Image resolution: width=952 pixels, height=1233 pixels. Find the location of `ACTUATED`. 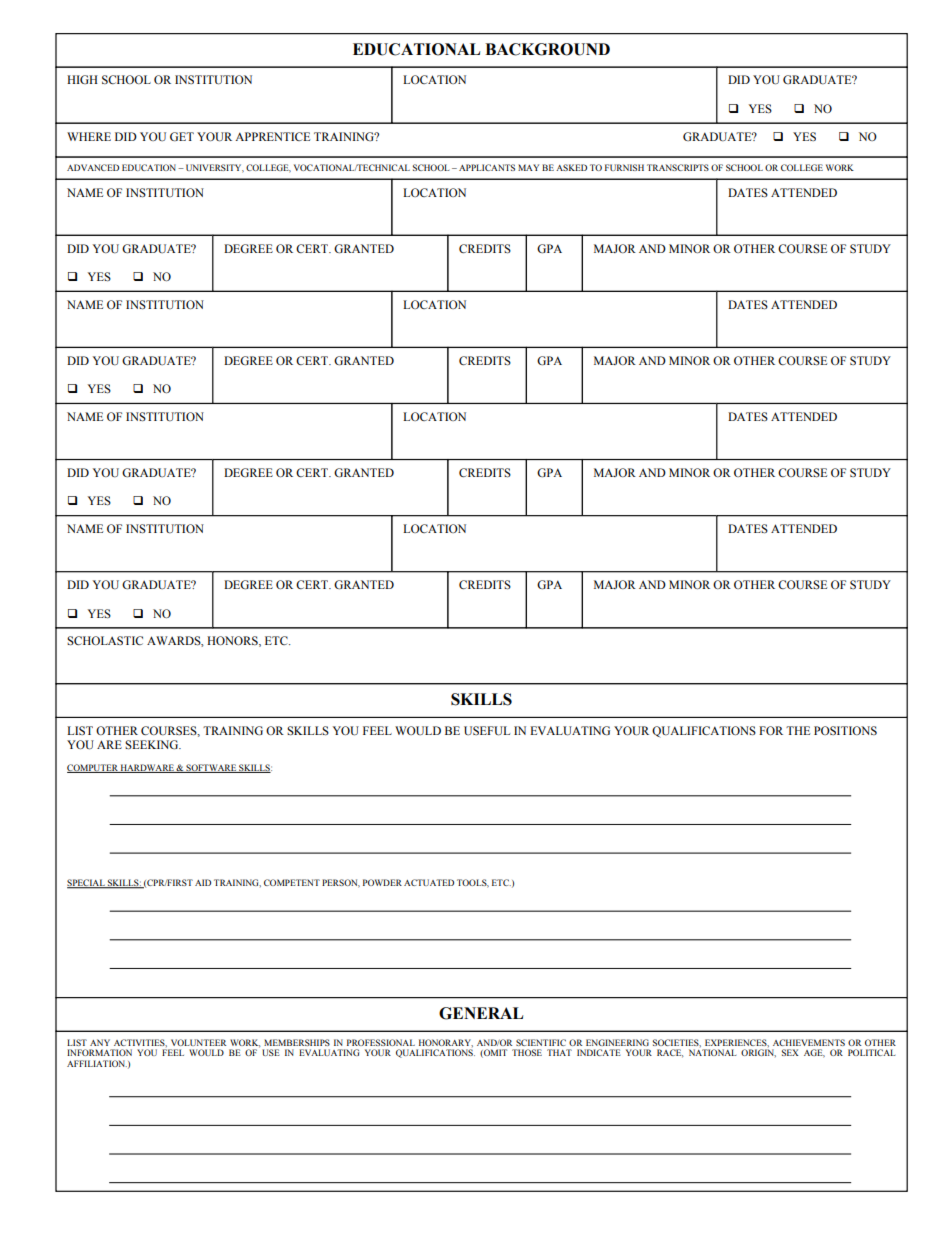

ACTUATED is located at coordinates (429, 882).
